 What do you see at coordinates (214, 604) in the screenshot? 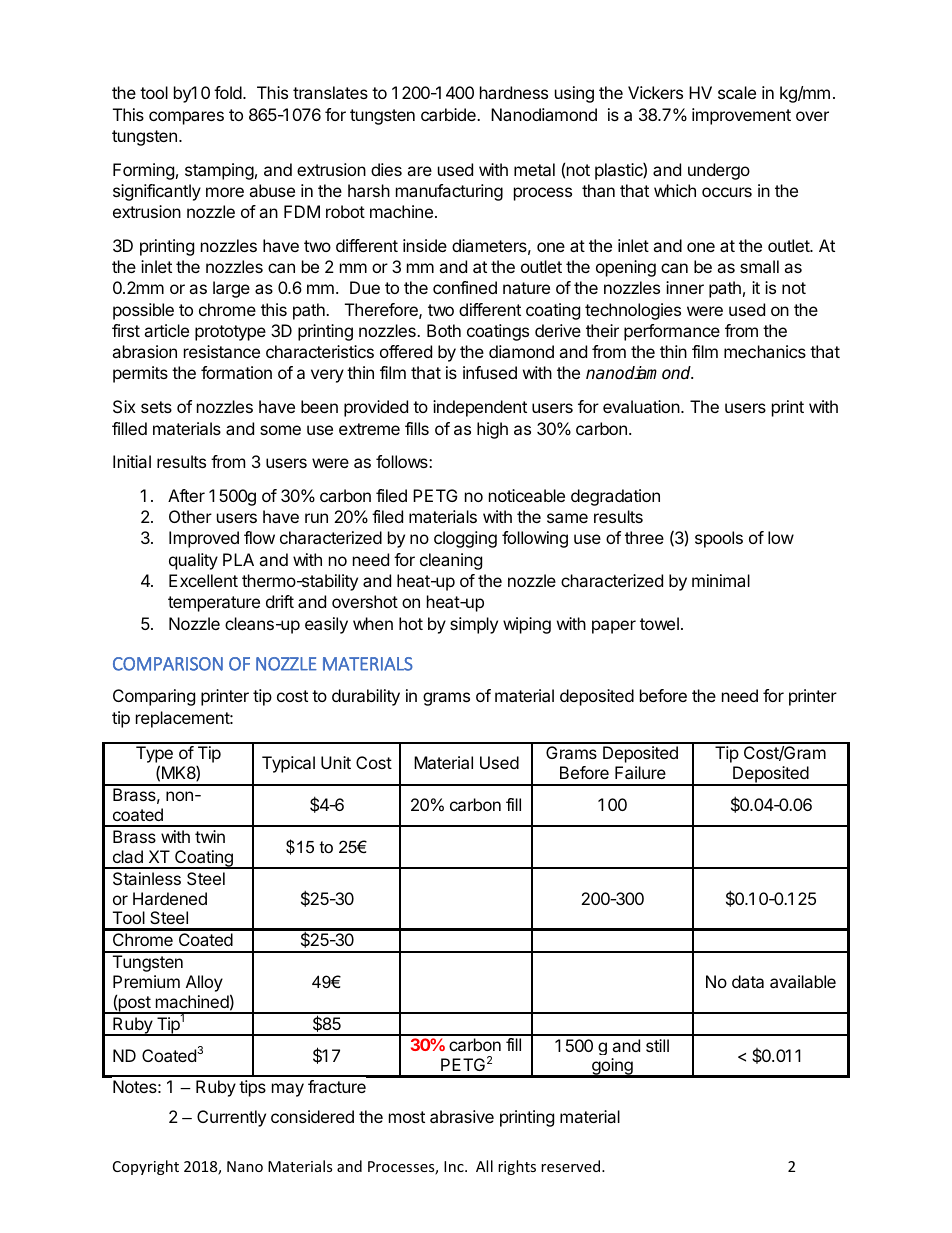
I see `temperature` at bounding box center [214, 604].
